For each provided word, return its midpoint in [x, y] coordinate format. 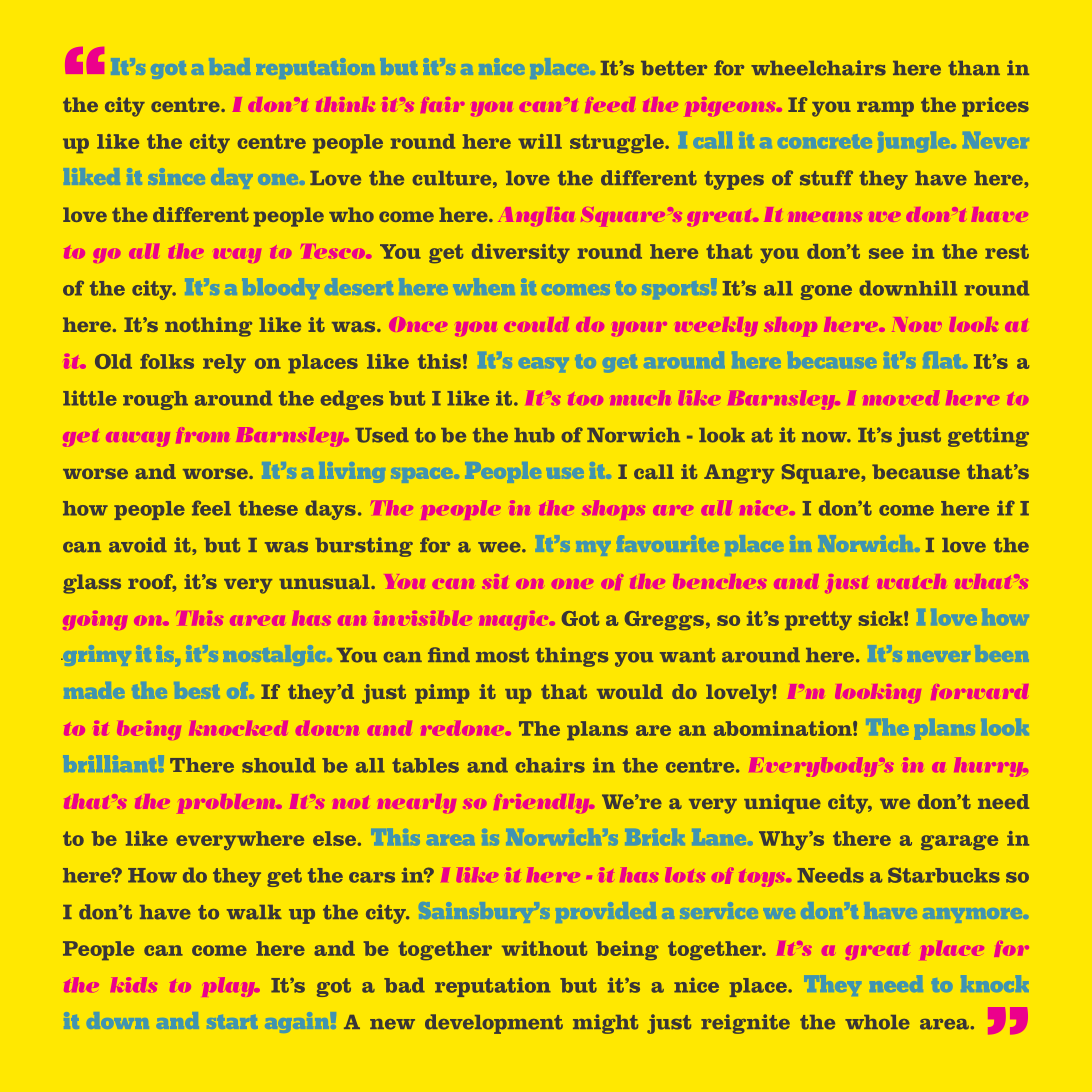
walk [254, 912]
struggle [618, 143]
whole [877, 1022]
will [540, 141]
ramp [885, 109]
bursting [364, 547]
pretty [818, 620]
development [494, 1024]
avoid [138, 545]
